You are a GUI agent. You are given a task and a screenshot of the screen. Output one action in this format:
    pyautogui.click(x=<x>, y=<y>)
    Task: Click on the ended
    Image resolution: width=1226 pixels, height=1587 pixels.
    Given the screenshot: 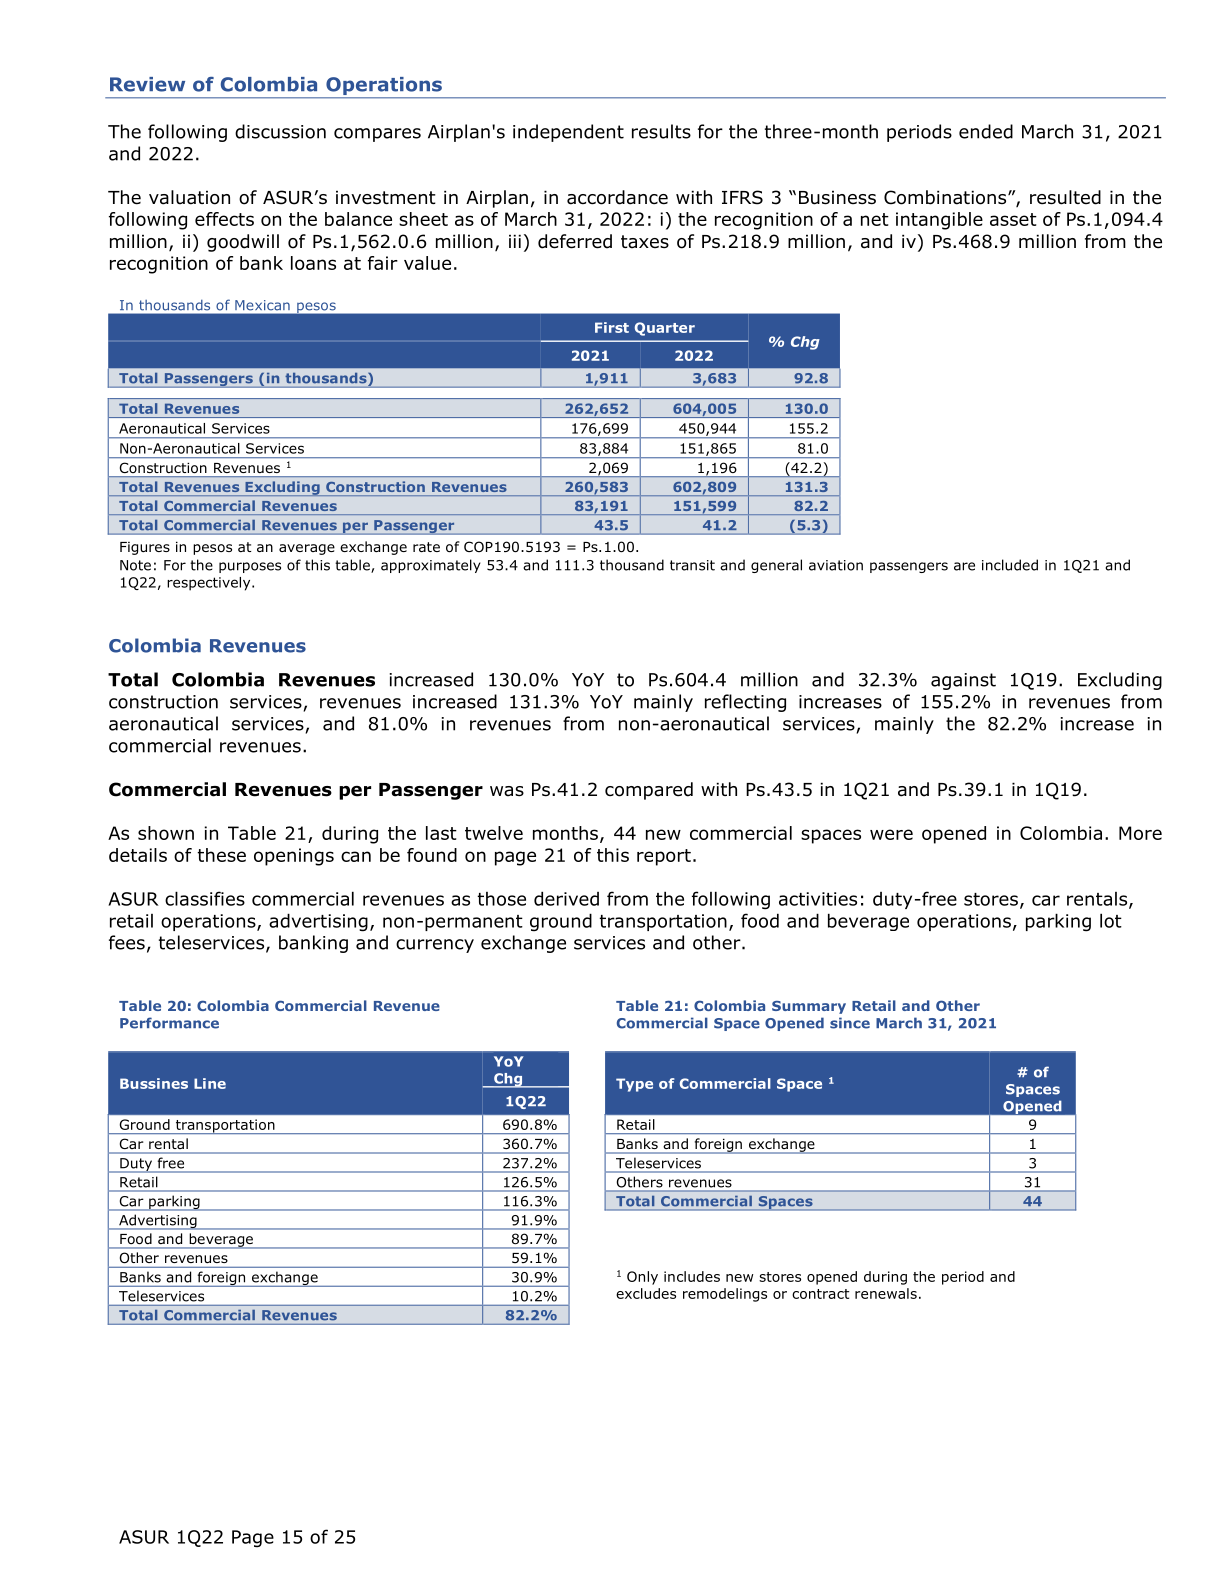 What is the action you would take?
    pyautogui.click(x=986, y=131)
